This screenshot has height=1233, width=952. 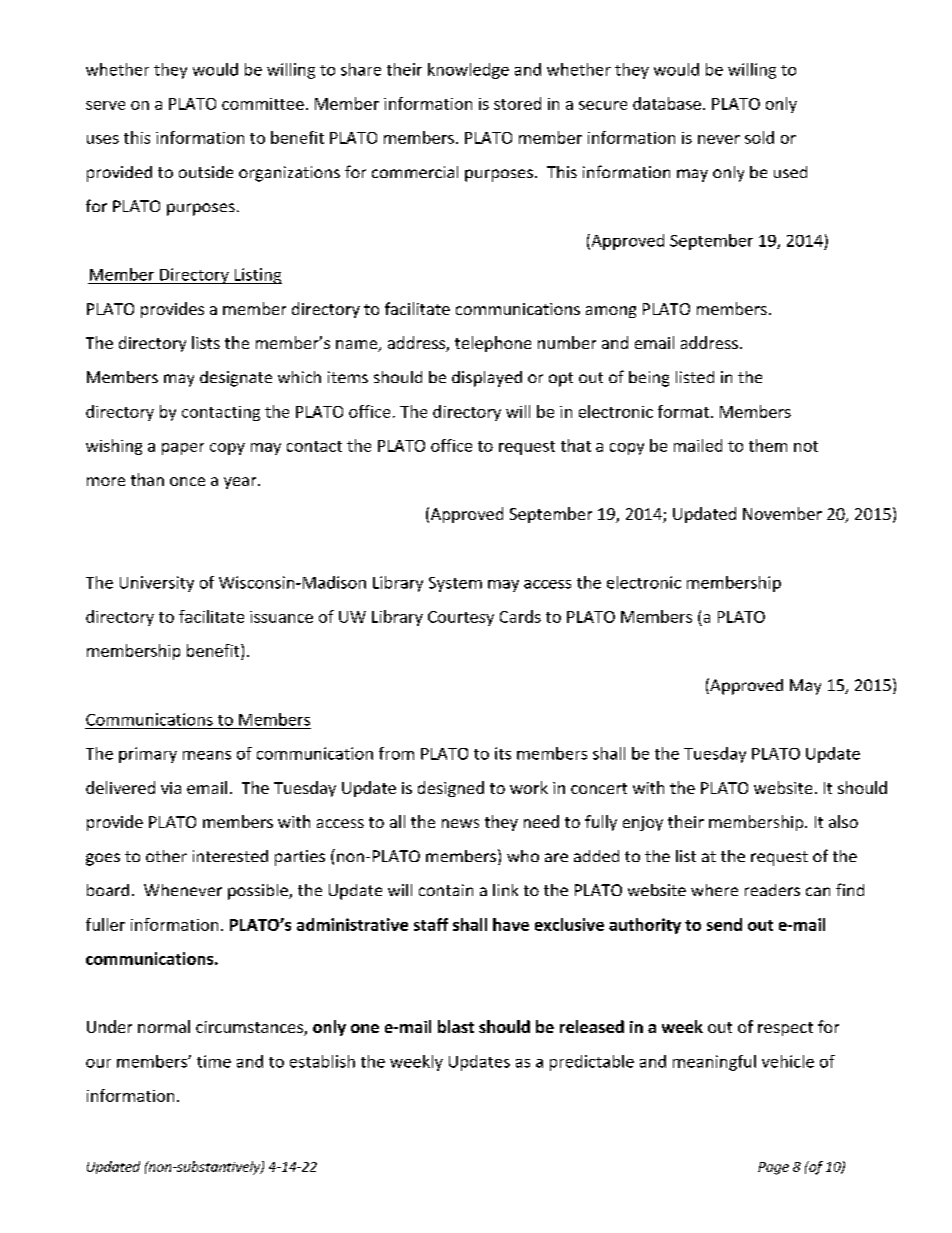 I want to click on Courtesy, so click(x=461, y=618).
